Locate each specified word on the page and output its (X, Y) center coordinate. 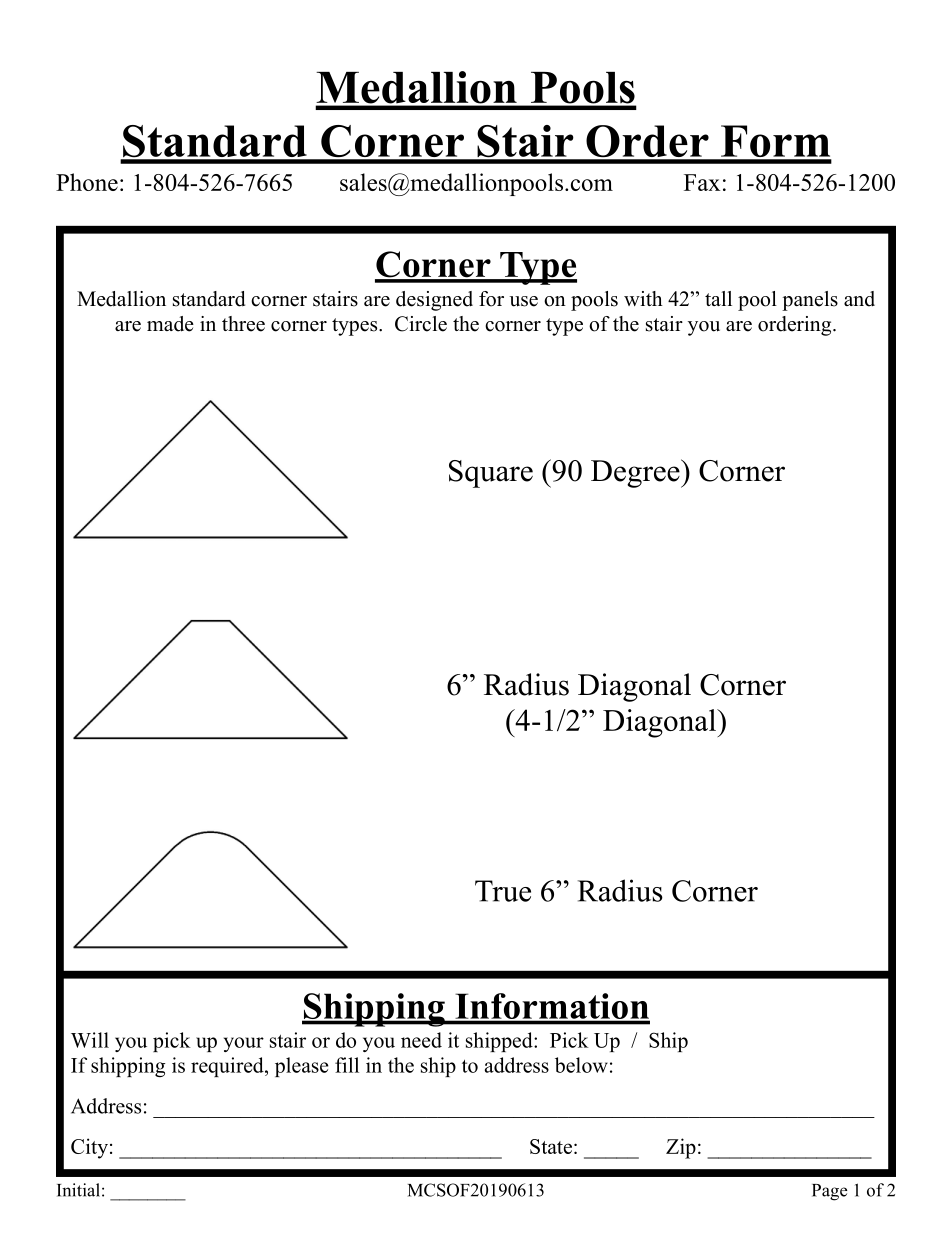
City (89, 1148)
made (170, 324)
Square (491, 474)
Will (90, 1040)
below (581, 1065)
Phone (87, 182)
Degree (636, 473)
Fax (702, 182)
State (551, 1146)
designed (434, 301)
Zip (681, 1148)
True (503, 891)
